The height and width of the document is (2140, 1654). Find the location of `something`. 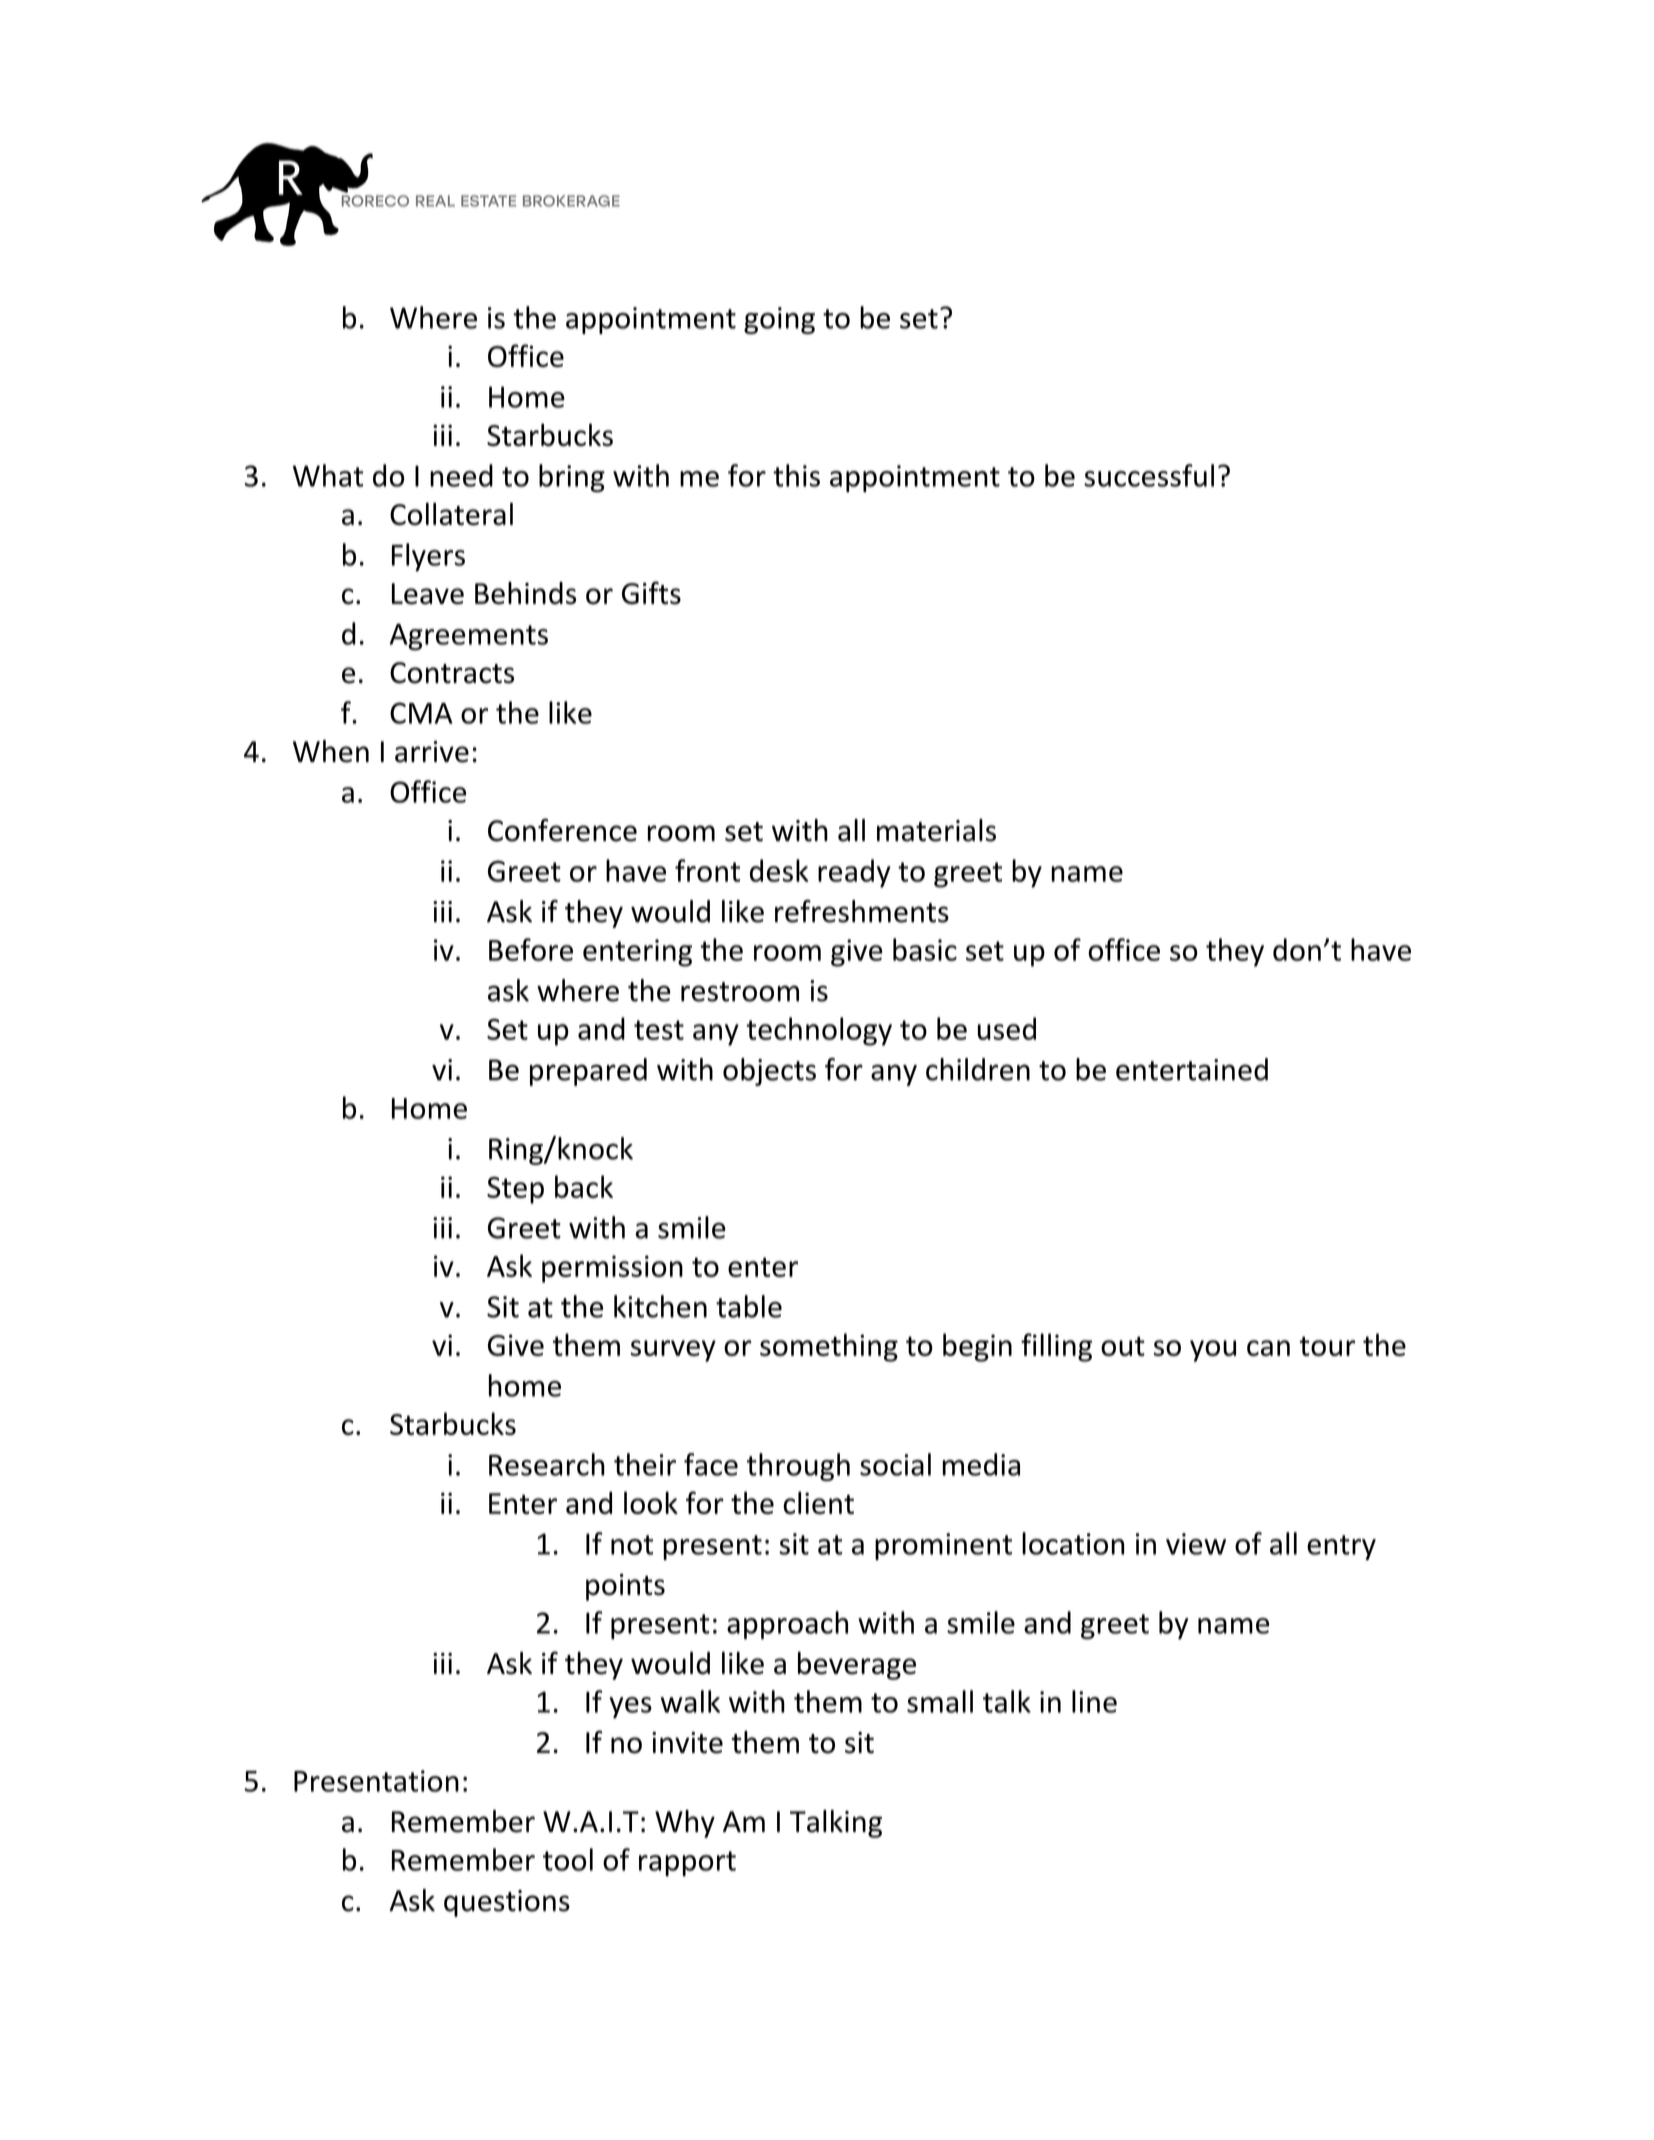

something is located at coordinates (829, 1347).
